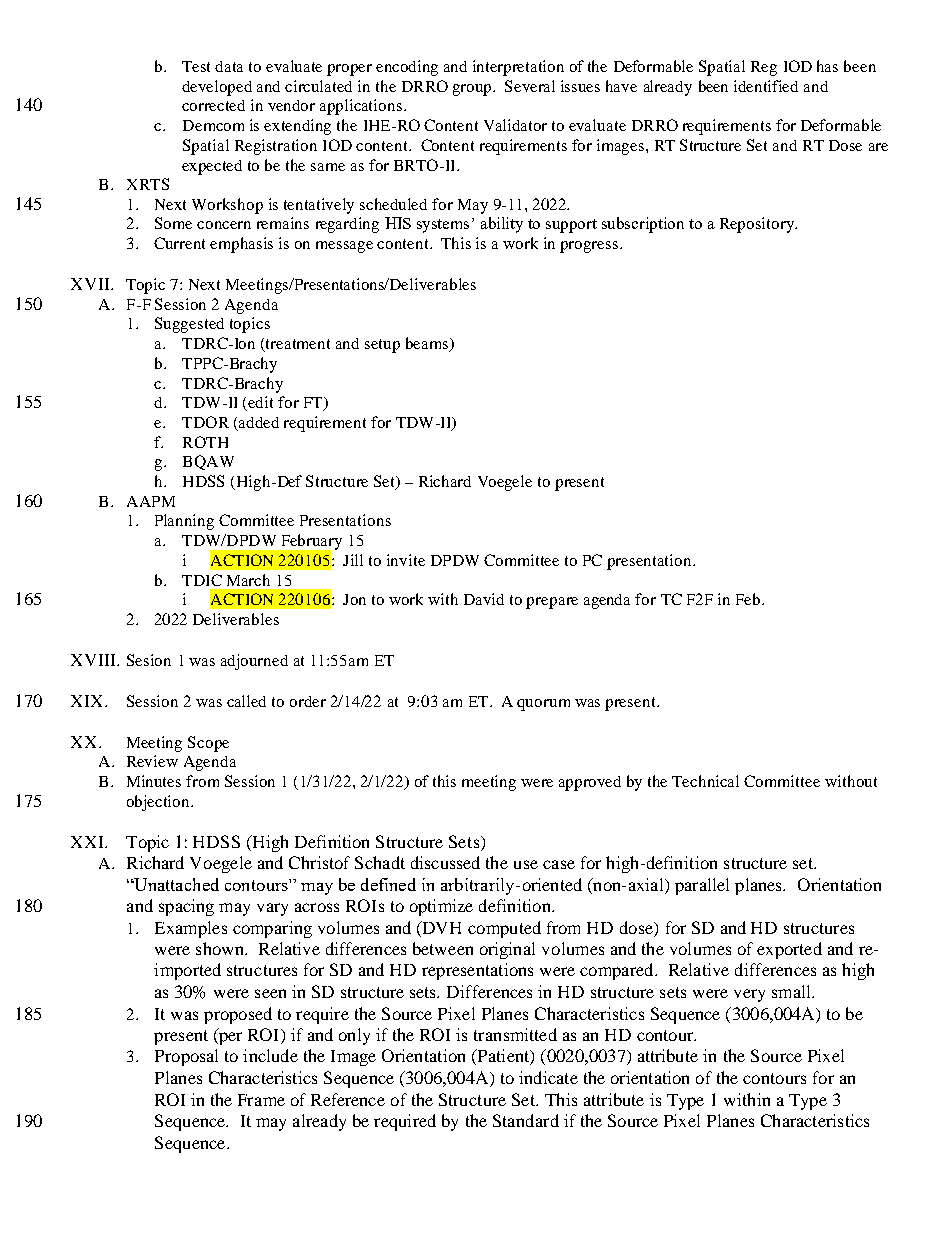  Describe the element at coordinates (428, 344) in the image. I see `beams` at that location.
